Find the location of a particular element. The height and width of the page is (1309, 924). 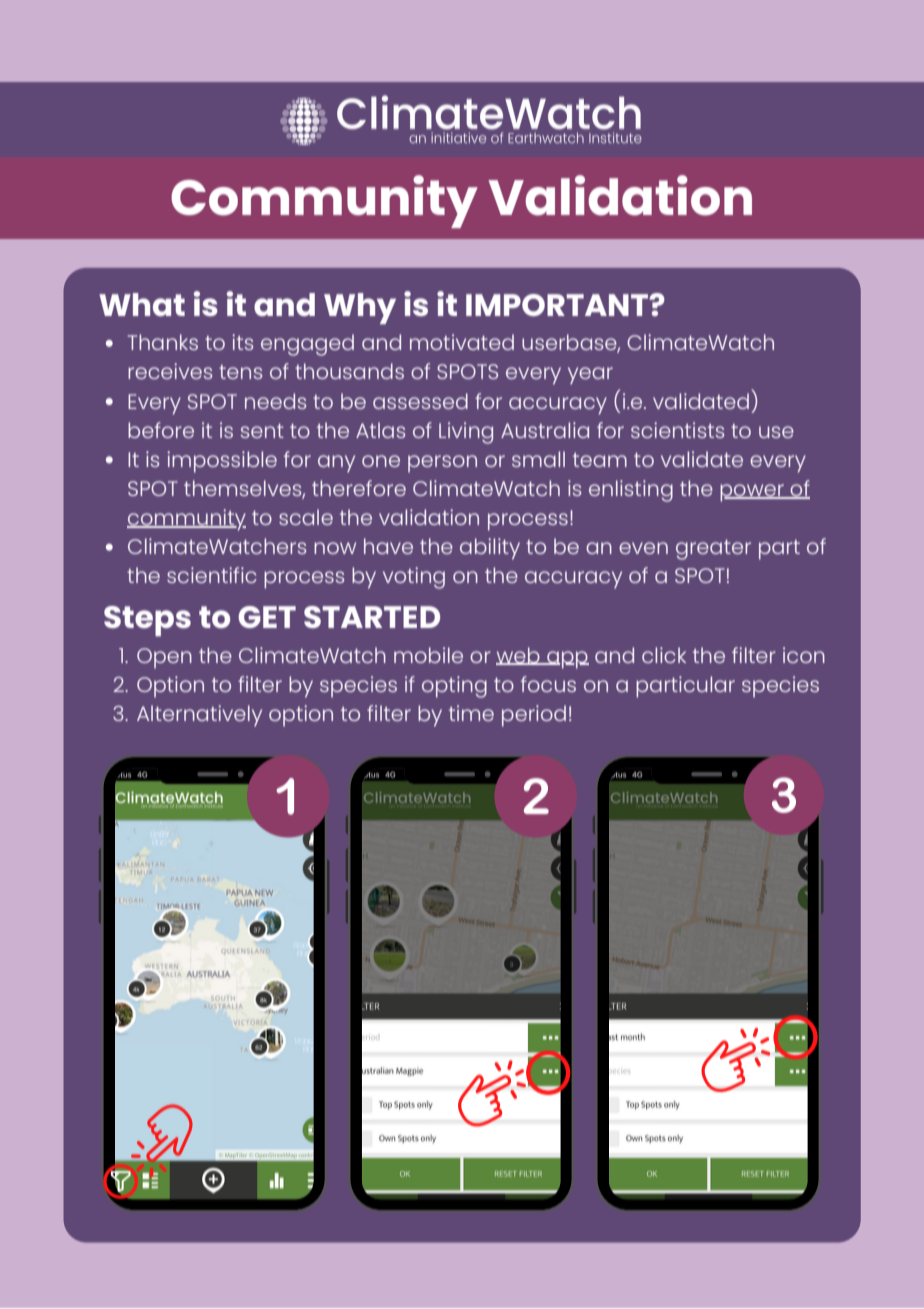

Alternatively is located at coordinates (199, 716).
